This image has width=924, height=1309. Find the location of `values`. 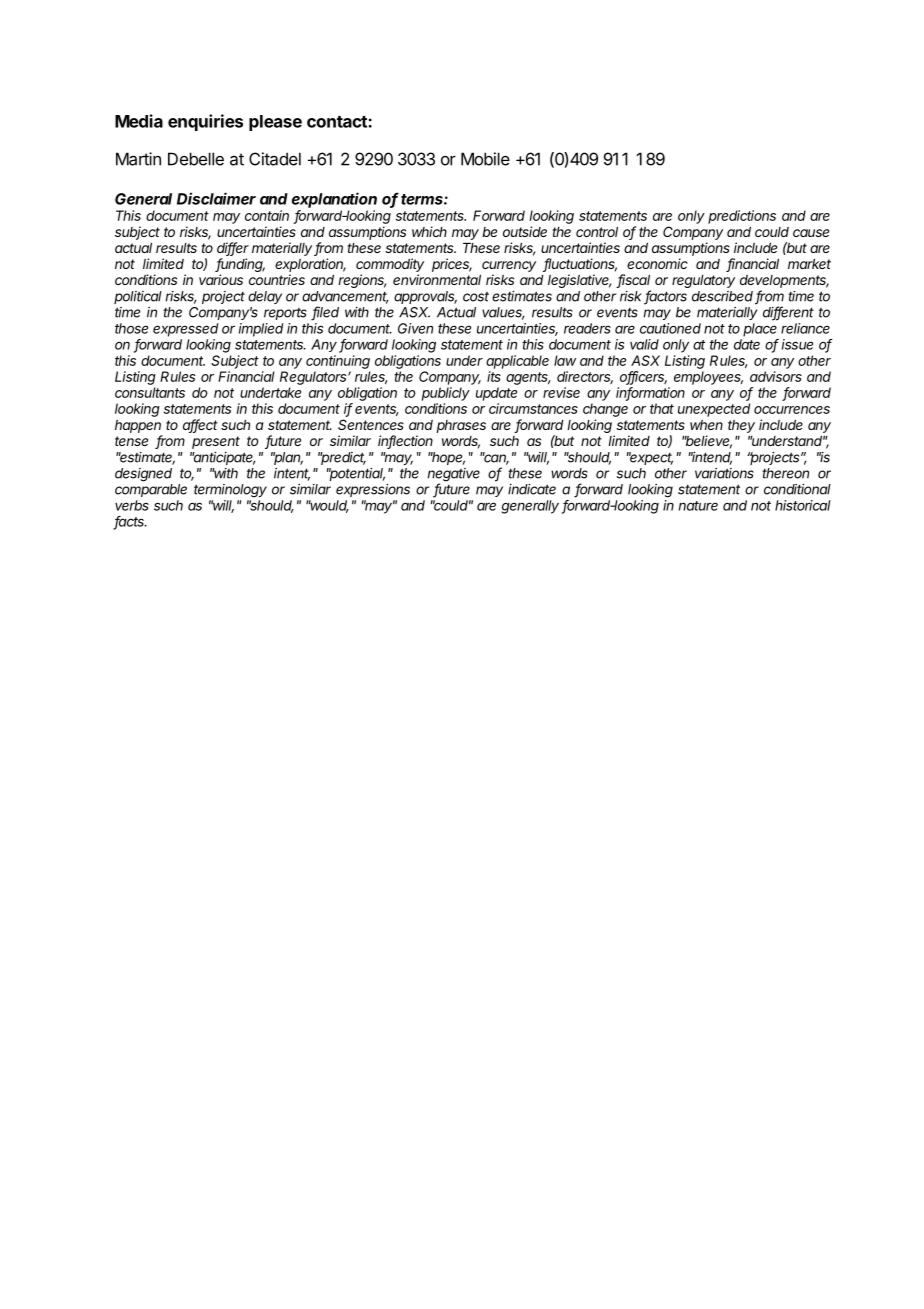

values is located at coordinates (503, 313).
